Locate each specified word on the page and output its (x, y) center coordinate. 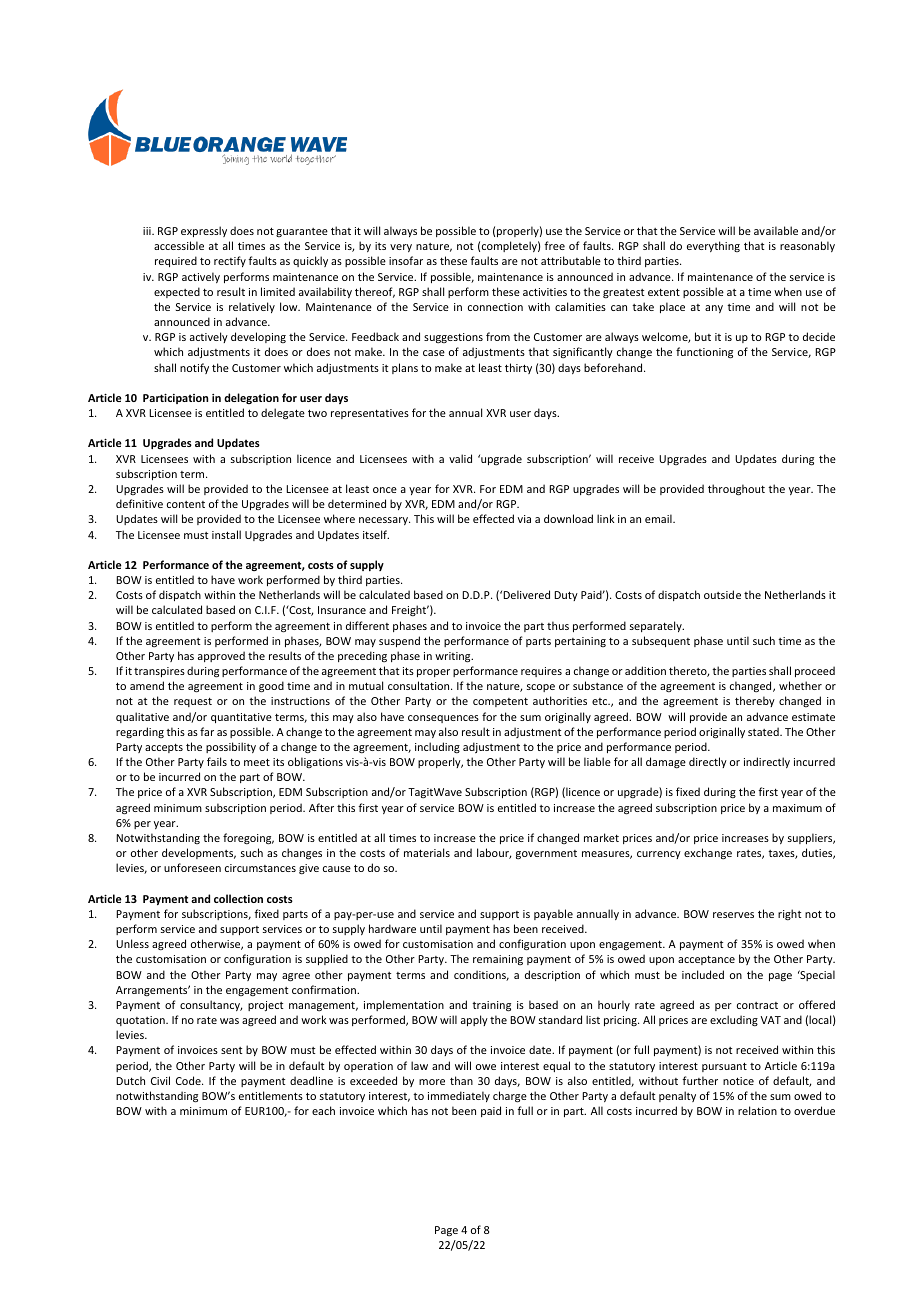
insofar (406, 260)
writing (454, 657)
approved (221, 656)
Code (189, 1080)
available (776, 230)
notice (738, 1081)
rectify (230, 261)
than (461, 1080)
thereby (755, 701)
